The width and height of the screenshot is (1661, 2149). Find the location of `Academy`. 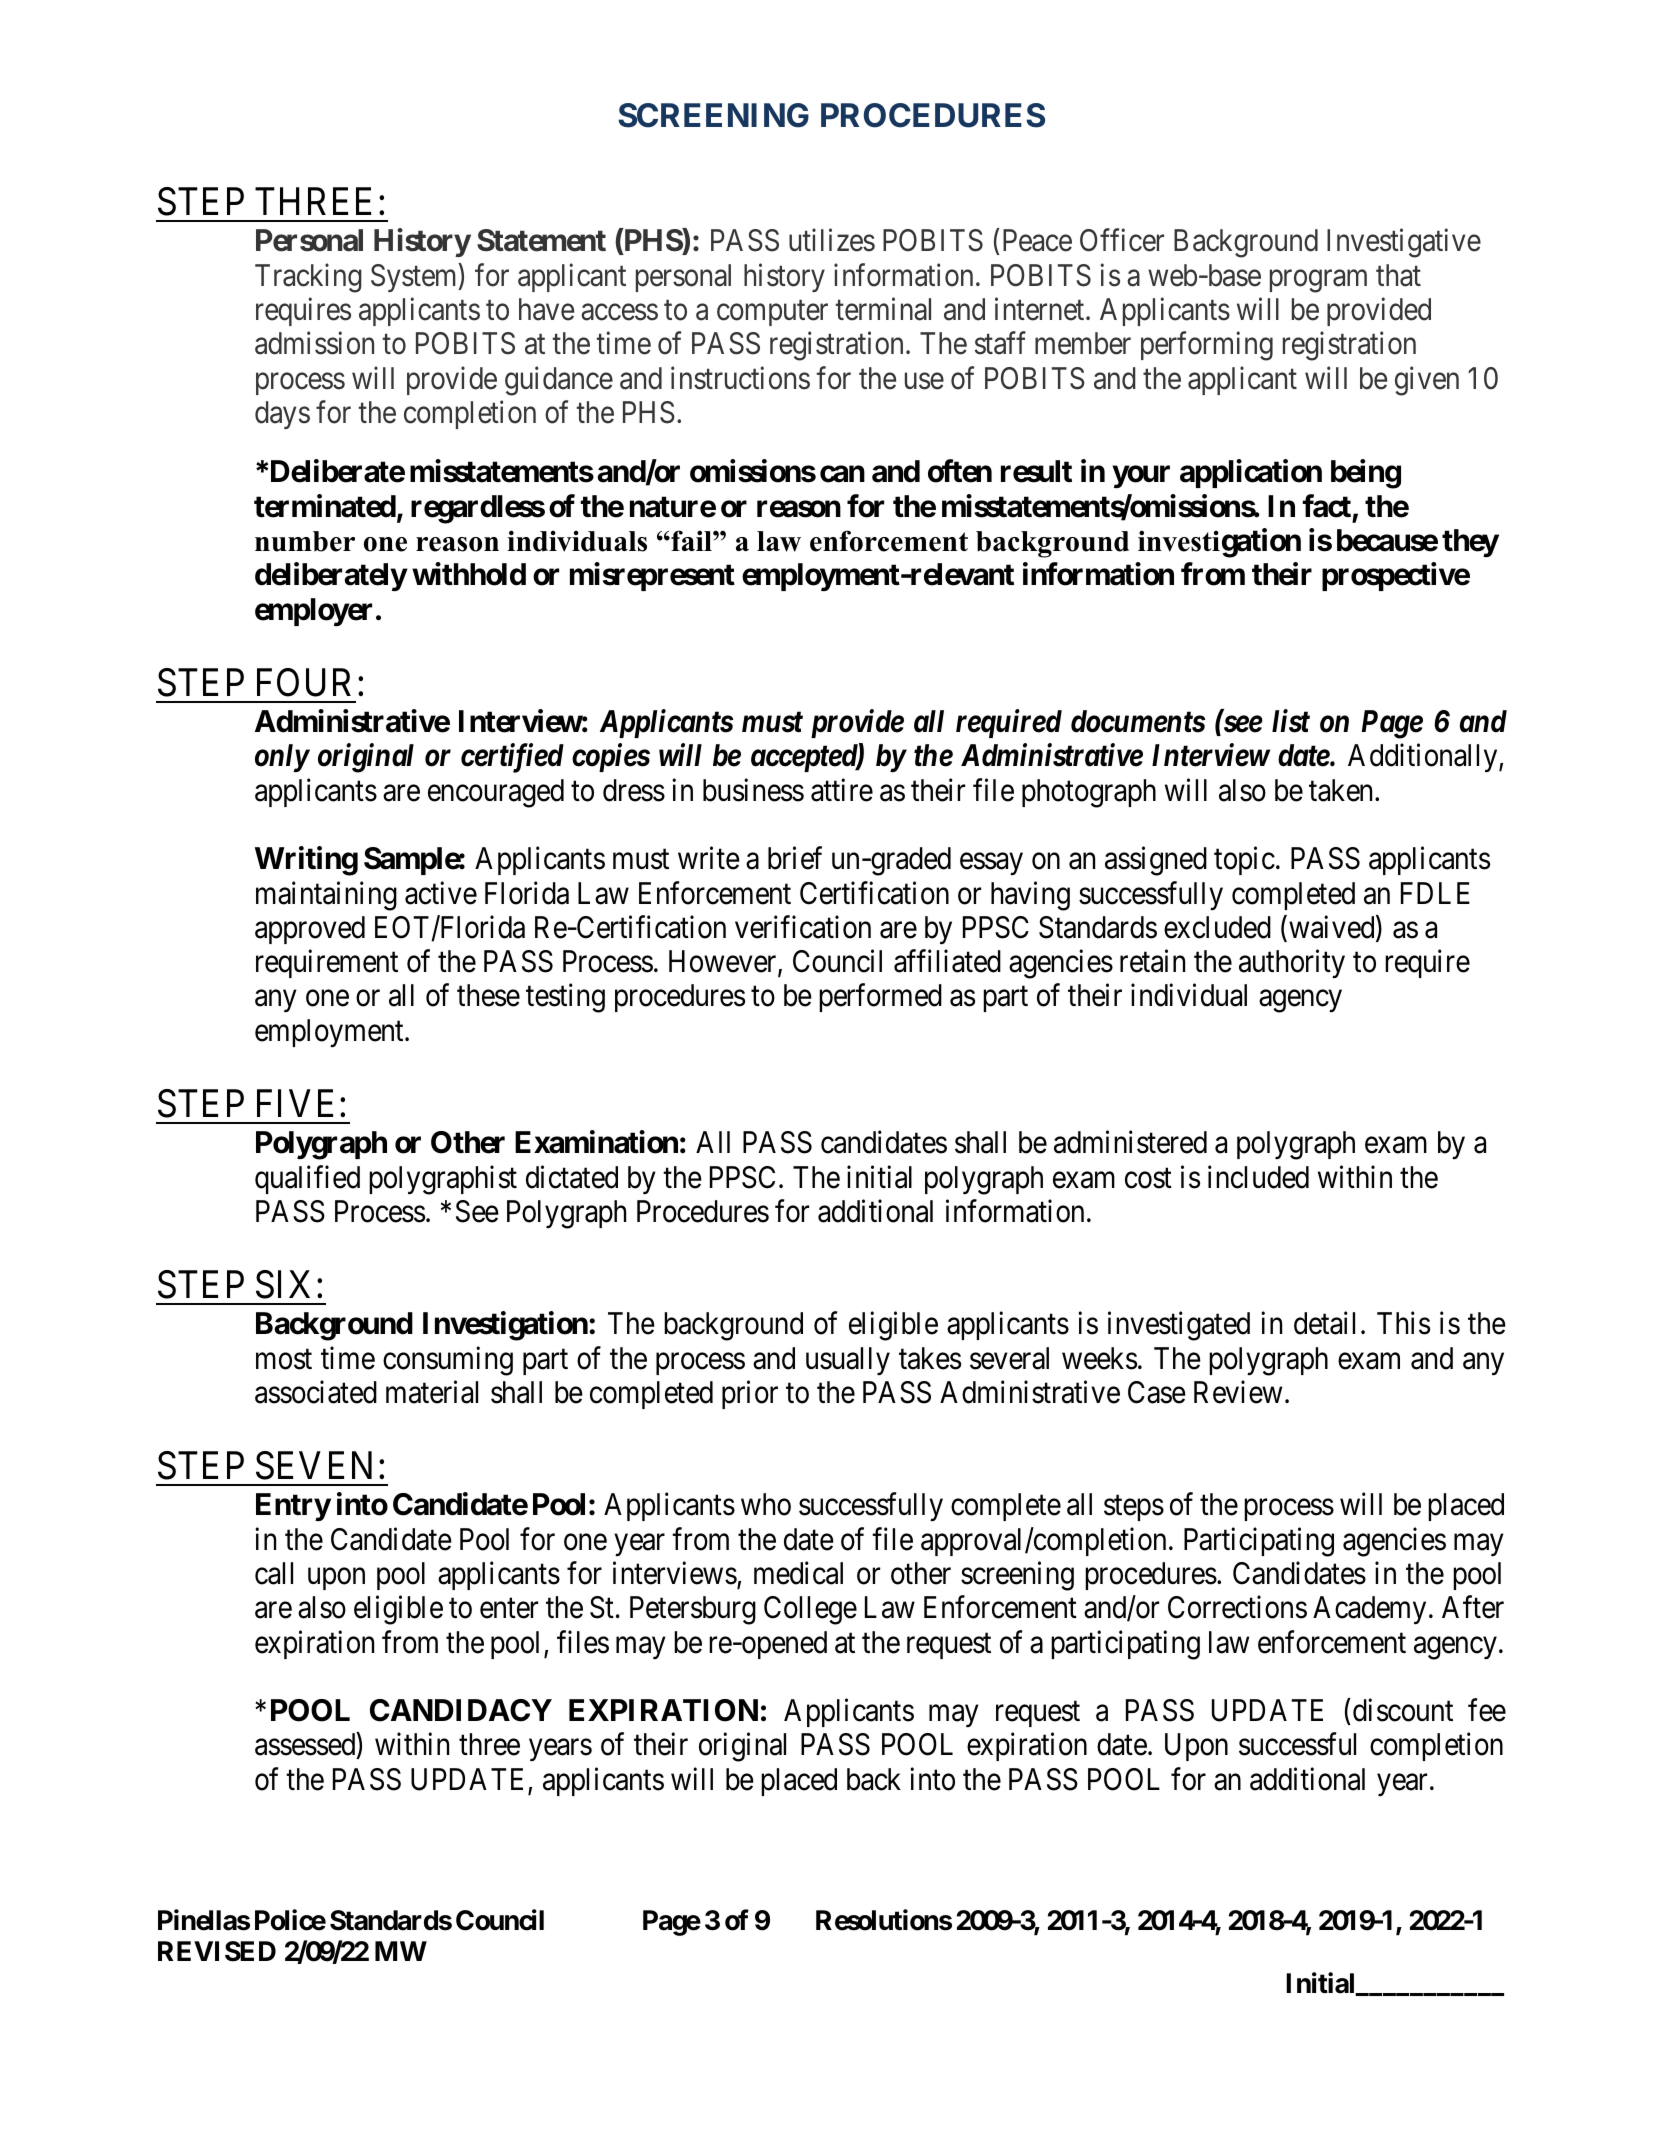

Academy is located at coordinates (1369, 1610).
